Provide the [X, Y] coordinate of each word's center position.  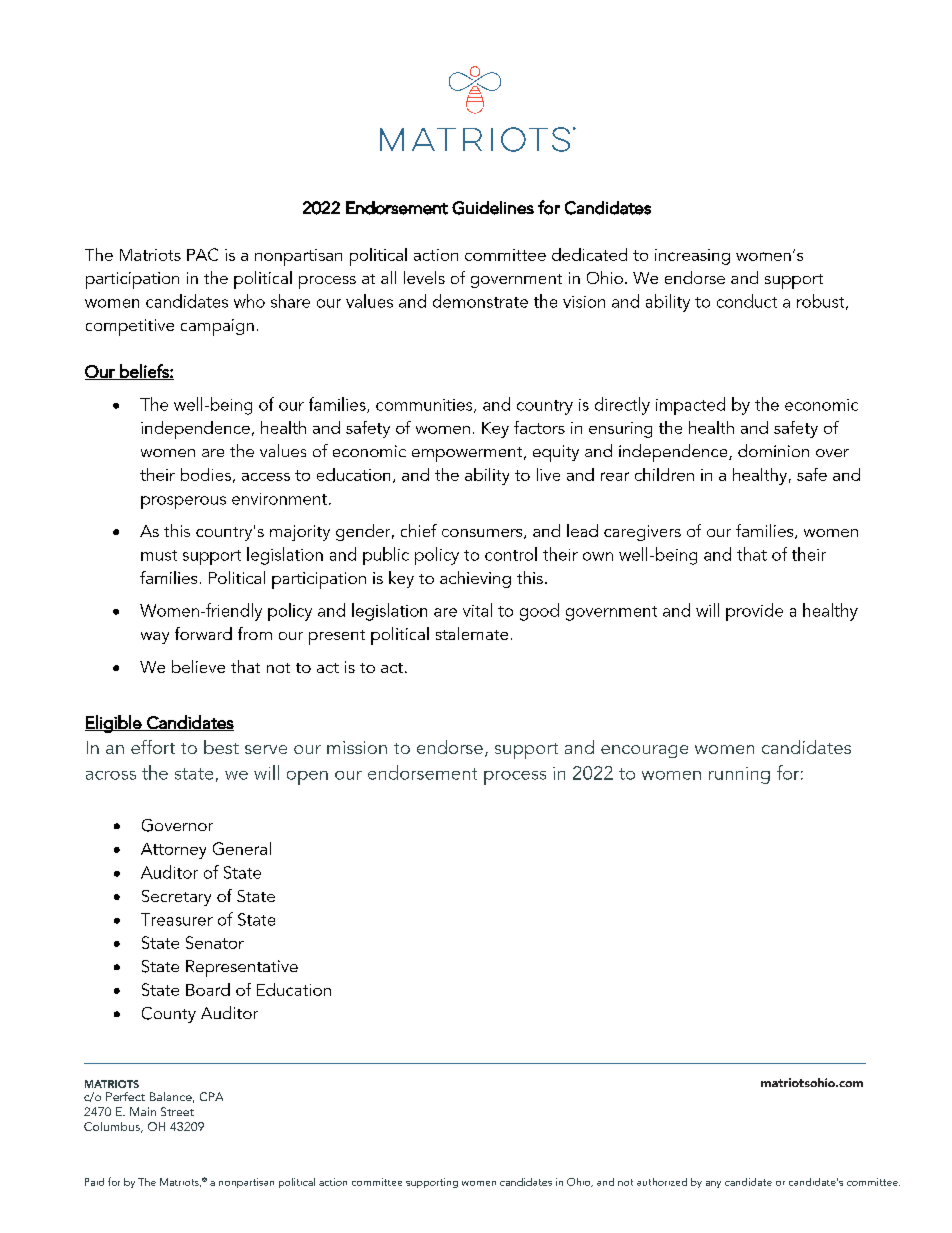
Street [177, 1111]
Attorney [173, 851]
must [159, 555]
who [249, 301]
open [307, 778]
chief [419, 530]
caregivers [642, 533]
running [739, 775]
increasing [692, 257]
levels [424, 277]
